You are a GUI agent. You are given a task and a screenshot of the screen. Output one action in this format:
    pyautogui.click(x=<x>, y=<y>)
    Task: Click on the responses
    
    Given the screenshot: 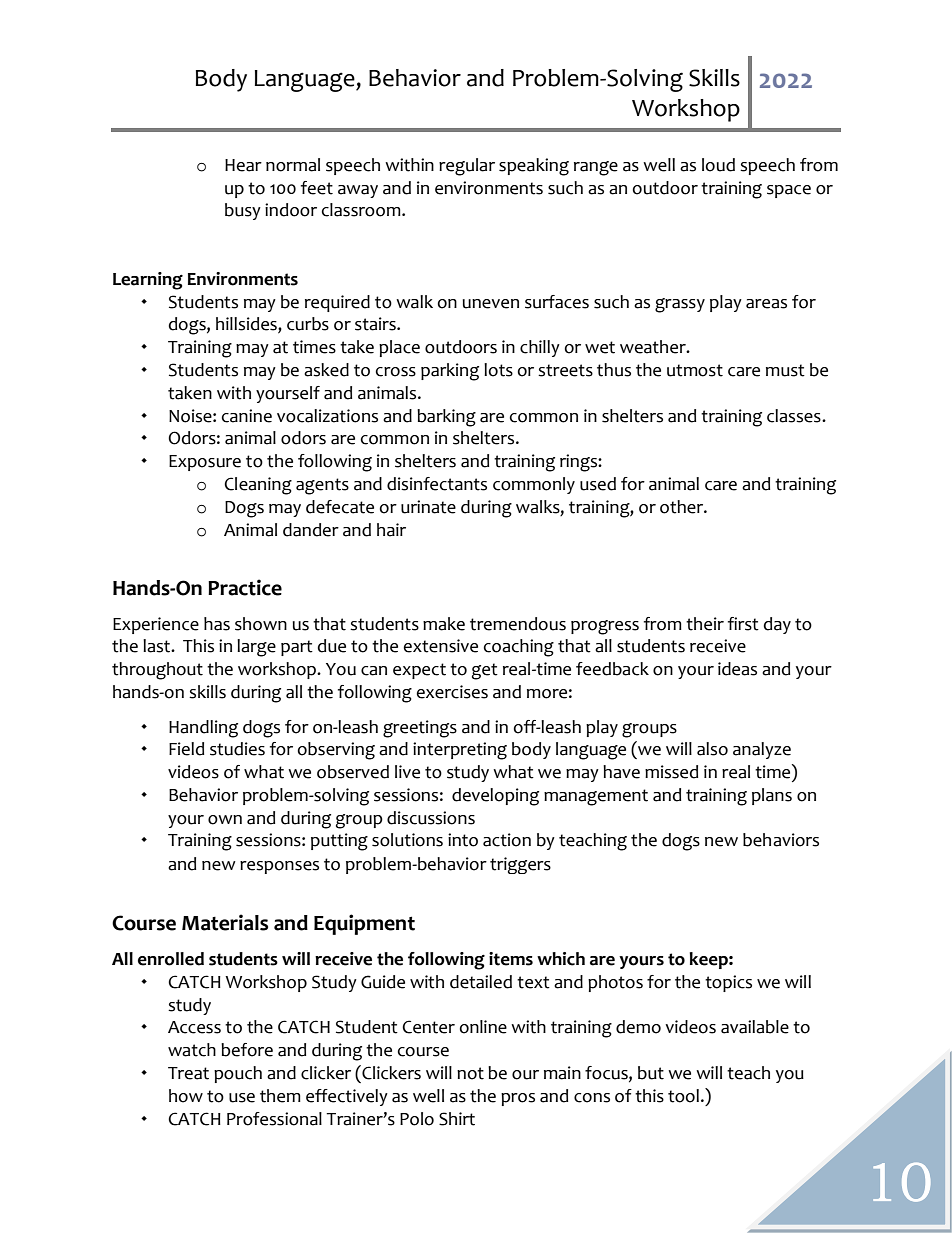 What is the action you would take?
    pyautogui.click(x=279, y=867)
